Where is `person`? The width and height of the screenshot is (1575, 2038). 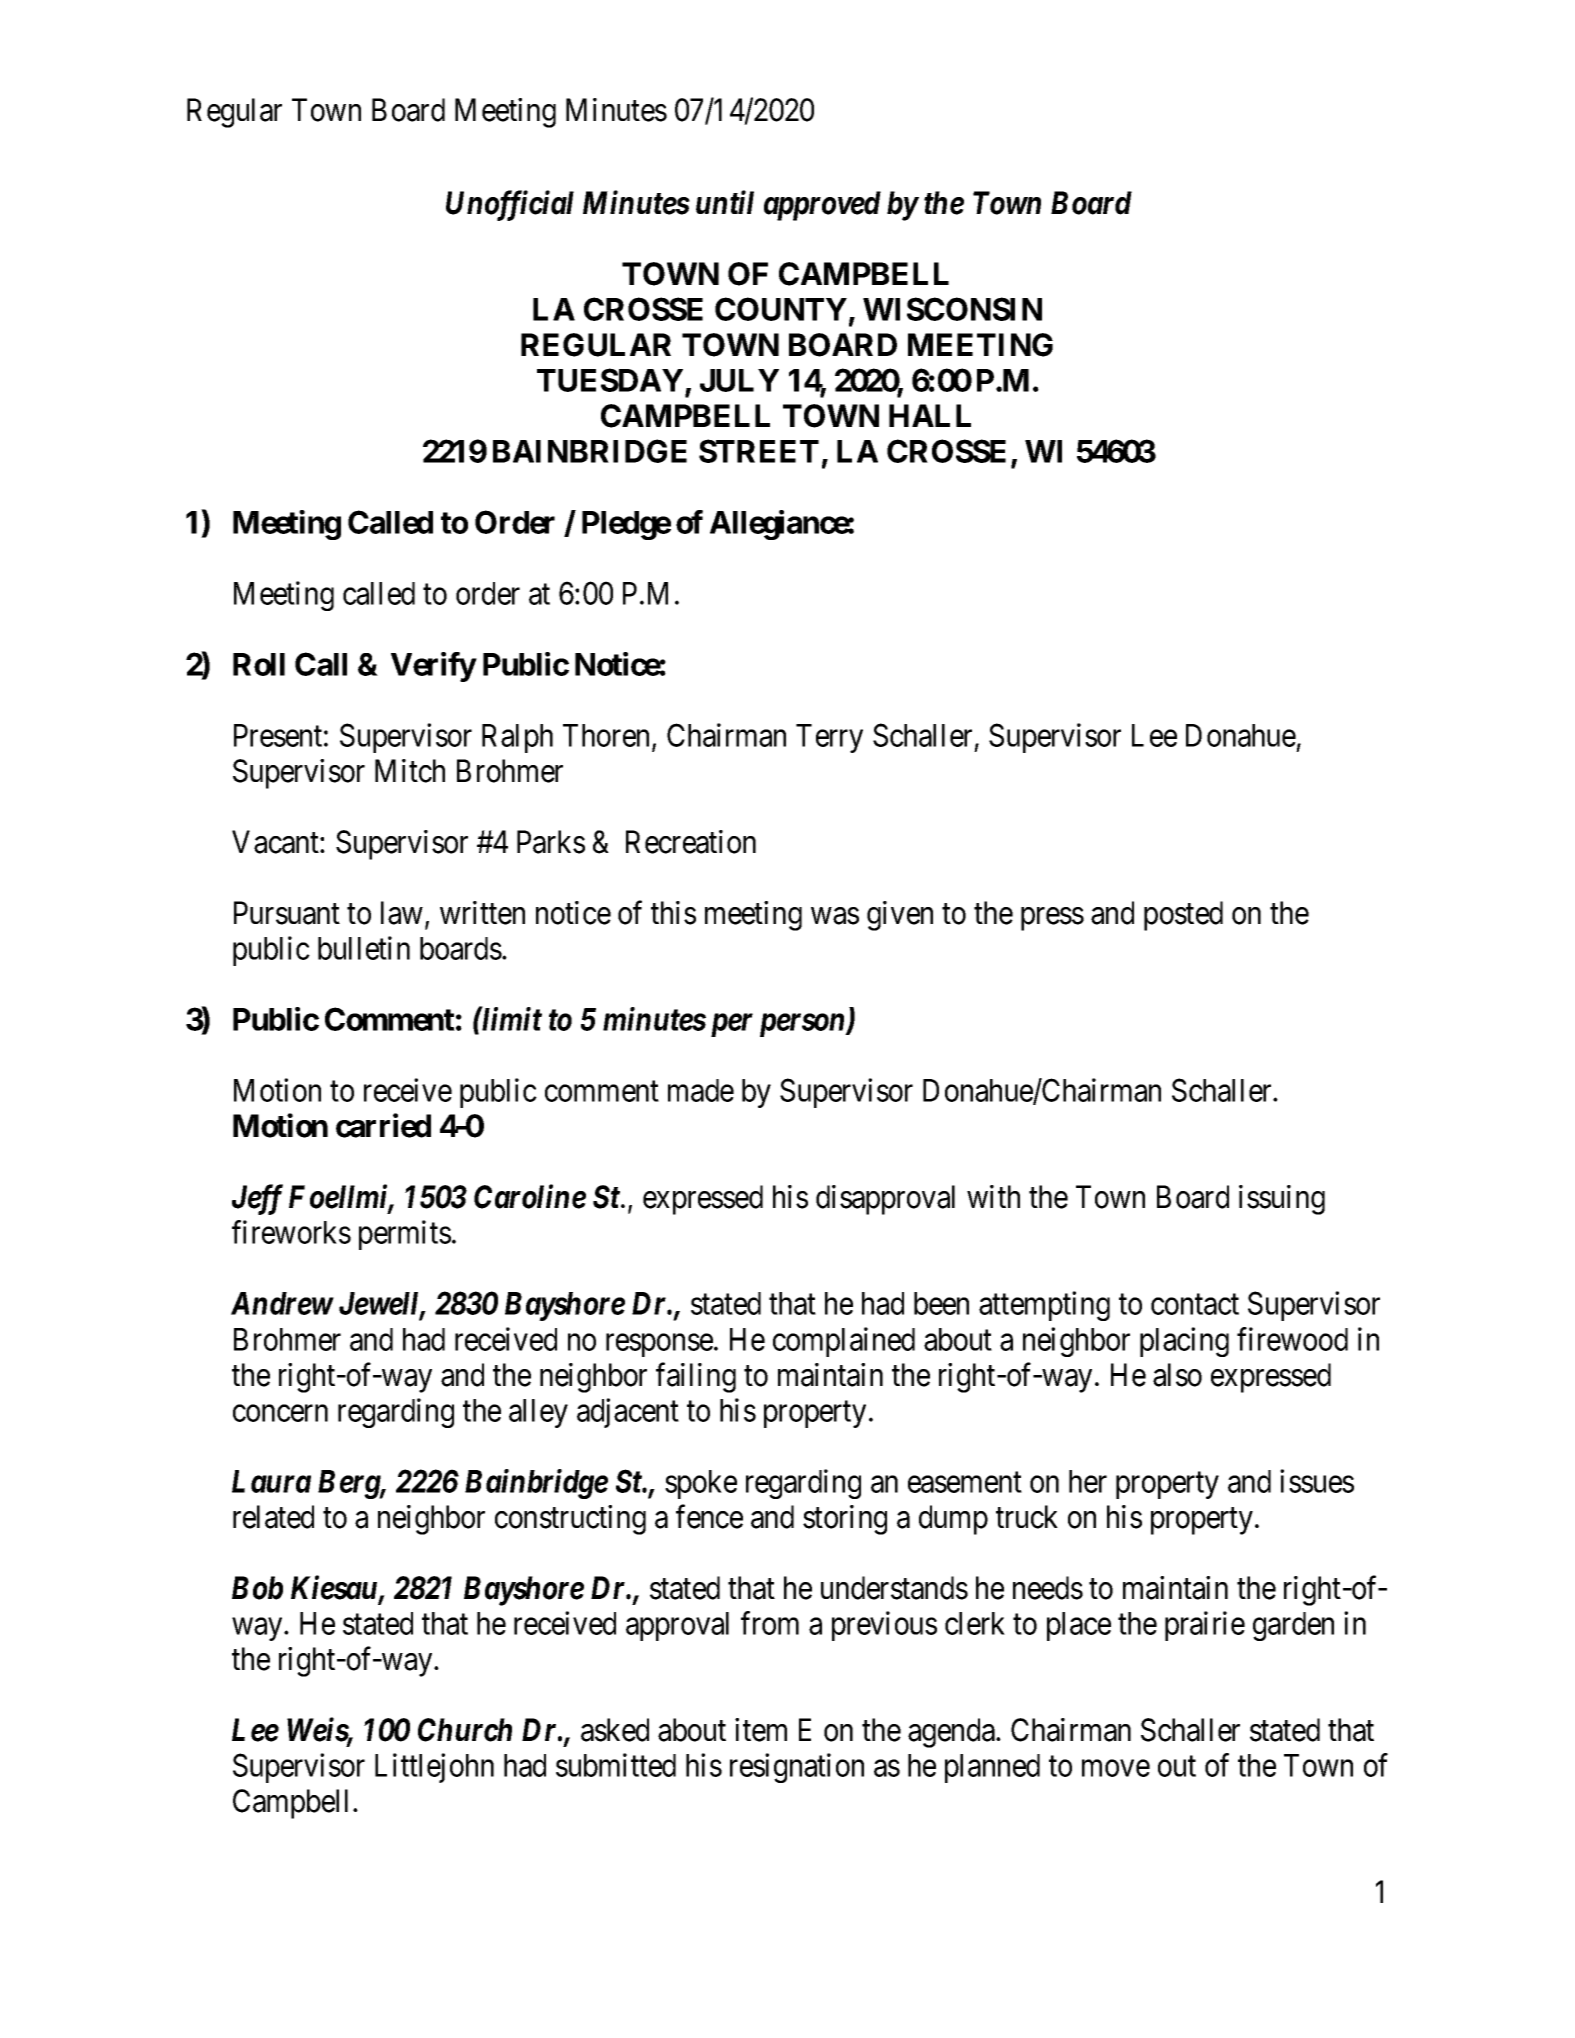 person is located at coordinates (803, 1025).
